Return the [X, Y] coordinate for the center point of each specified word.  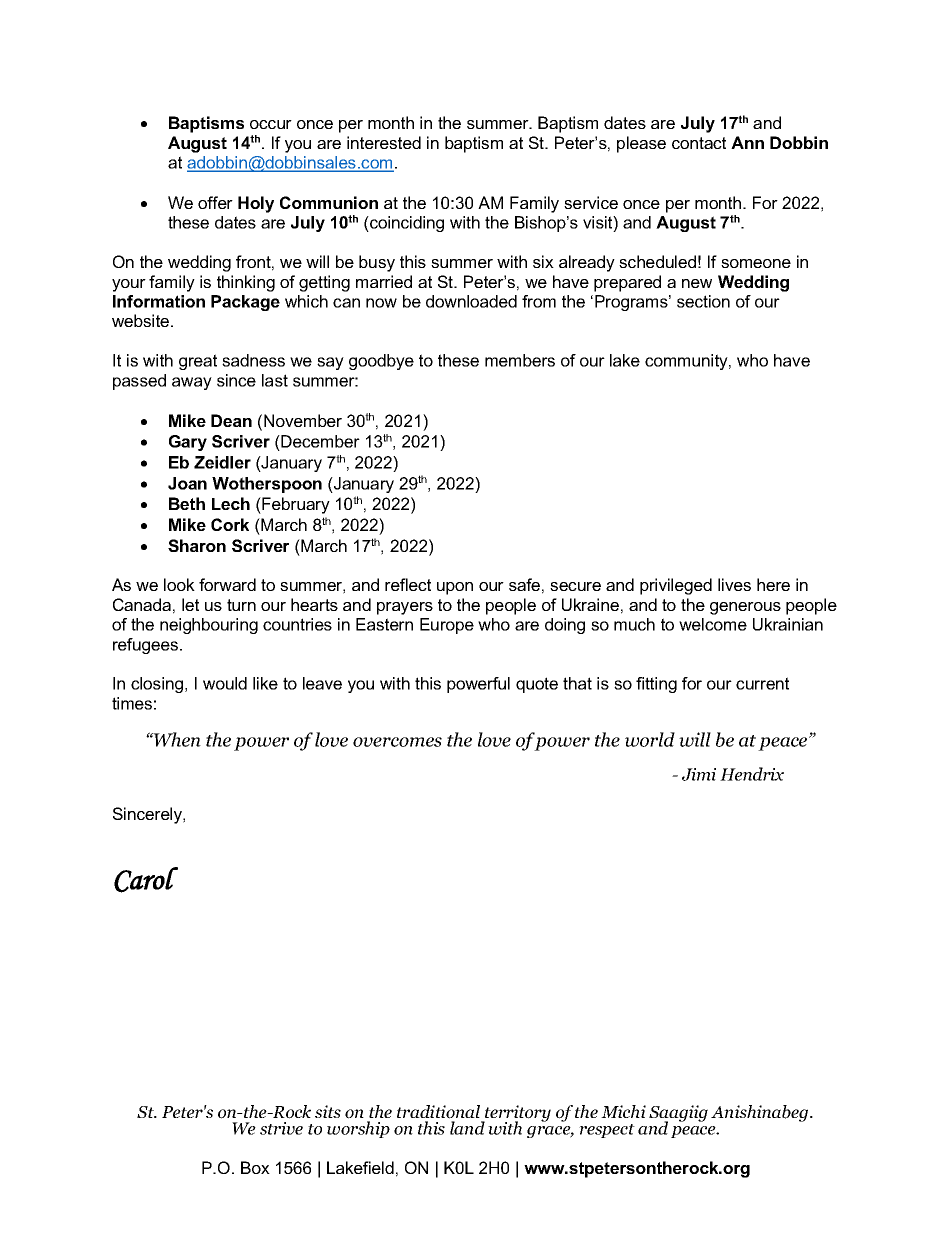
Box [255, 1167]
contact [699, 143]
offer [215, 202]
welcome [713, 624]
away [192, 383]
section [703, 301]
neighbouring [209, 626]
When [176, 739]
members [520, 360]
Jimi [699, 774]
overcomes [397, 742]
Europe [447, 626]
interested [384, 142]
